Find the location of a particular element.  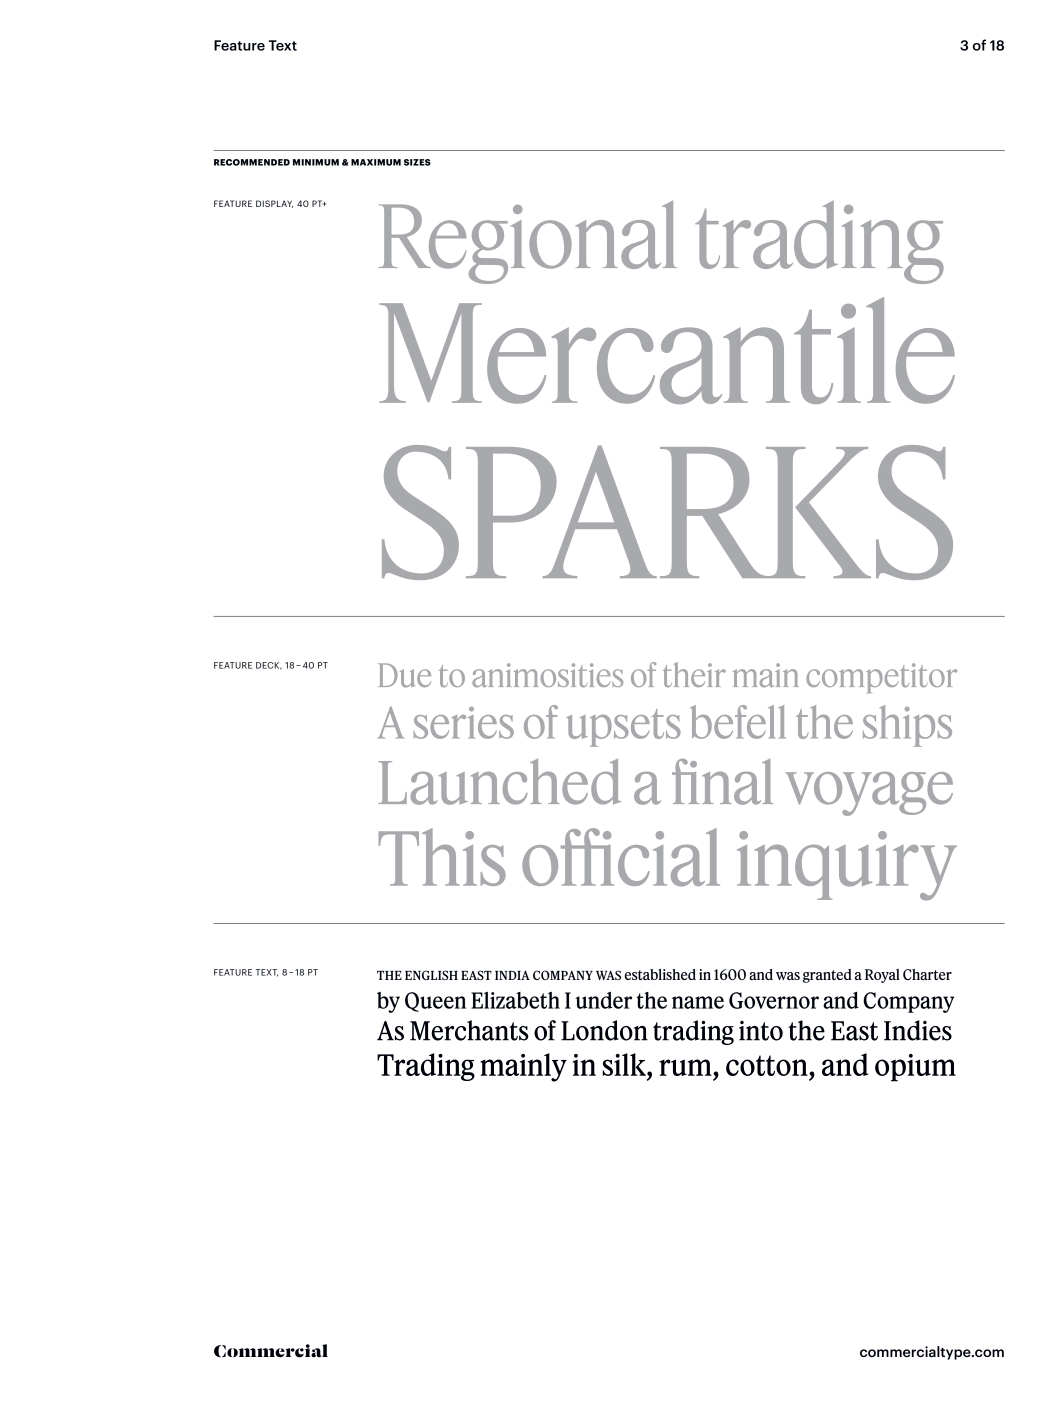

competitor is located at coordinates (881, 678).
